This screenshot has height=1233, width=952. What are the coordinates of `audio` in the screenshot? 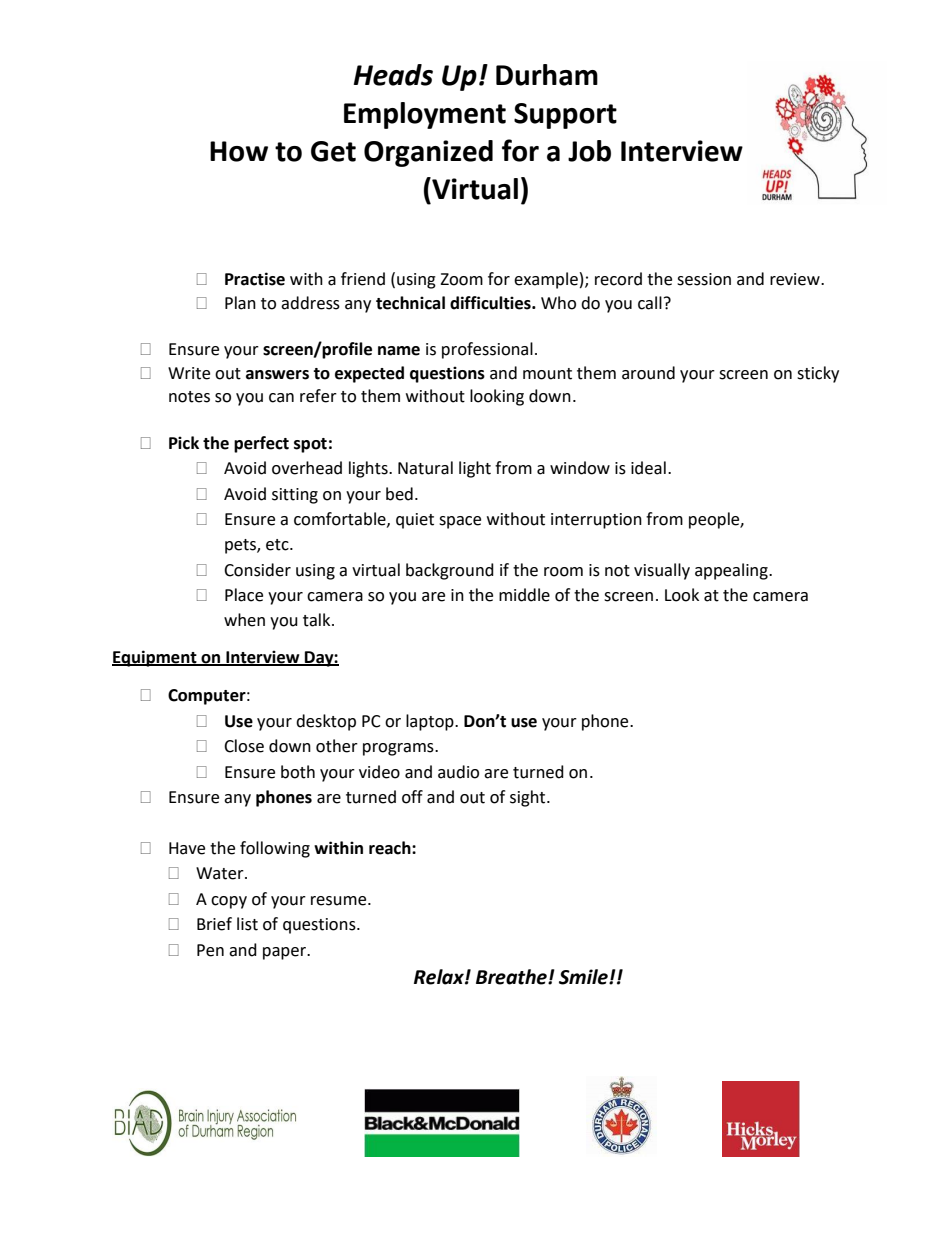 It's located at (458, 772).
